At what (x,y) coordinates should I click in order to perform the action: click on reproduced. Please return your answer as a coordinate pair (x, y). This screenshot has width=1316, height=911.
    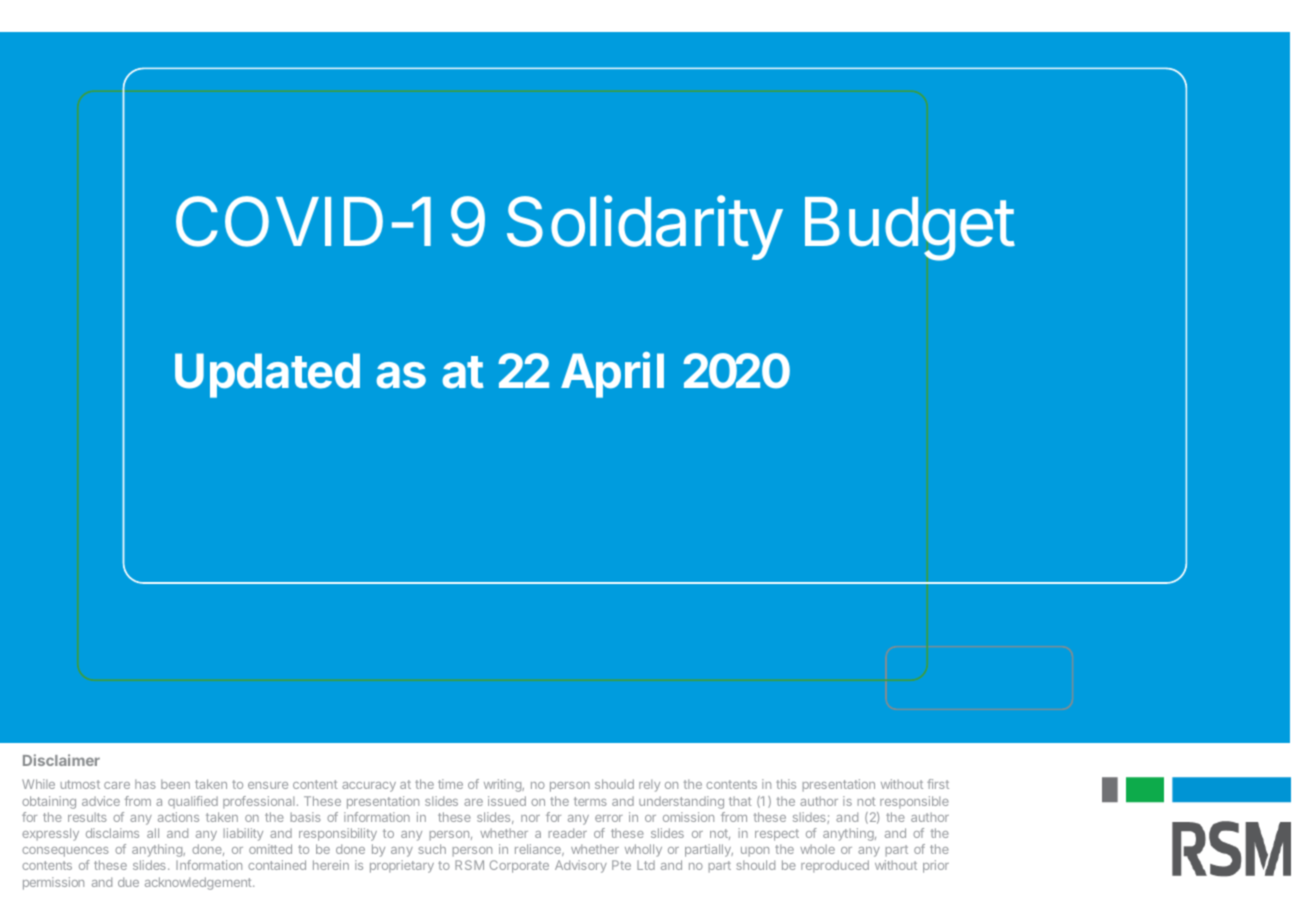
    Looking at the image, I should click on (835, 866).
